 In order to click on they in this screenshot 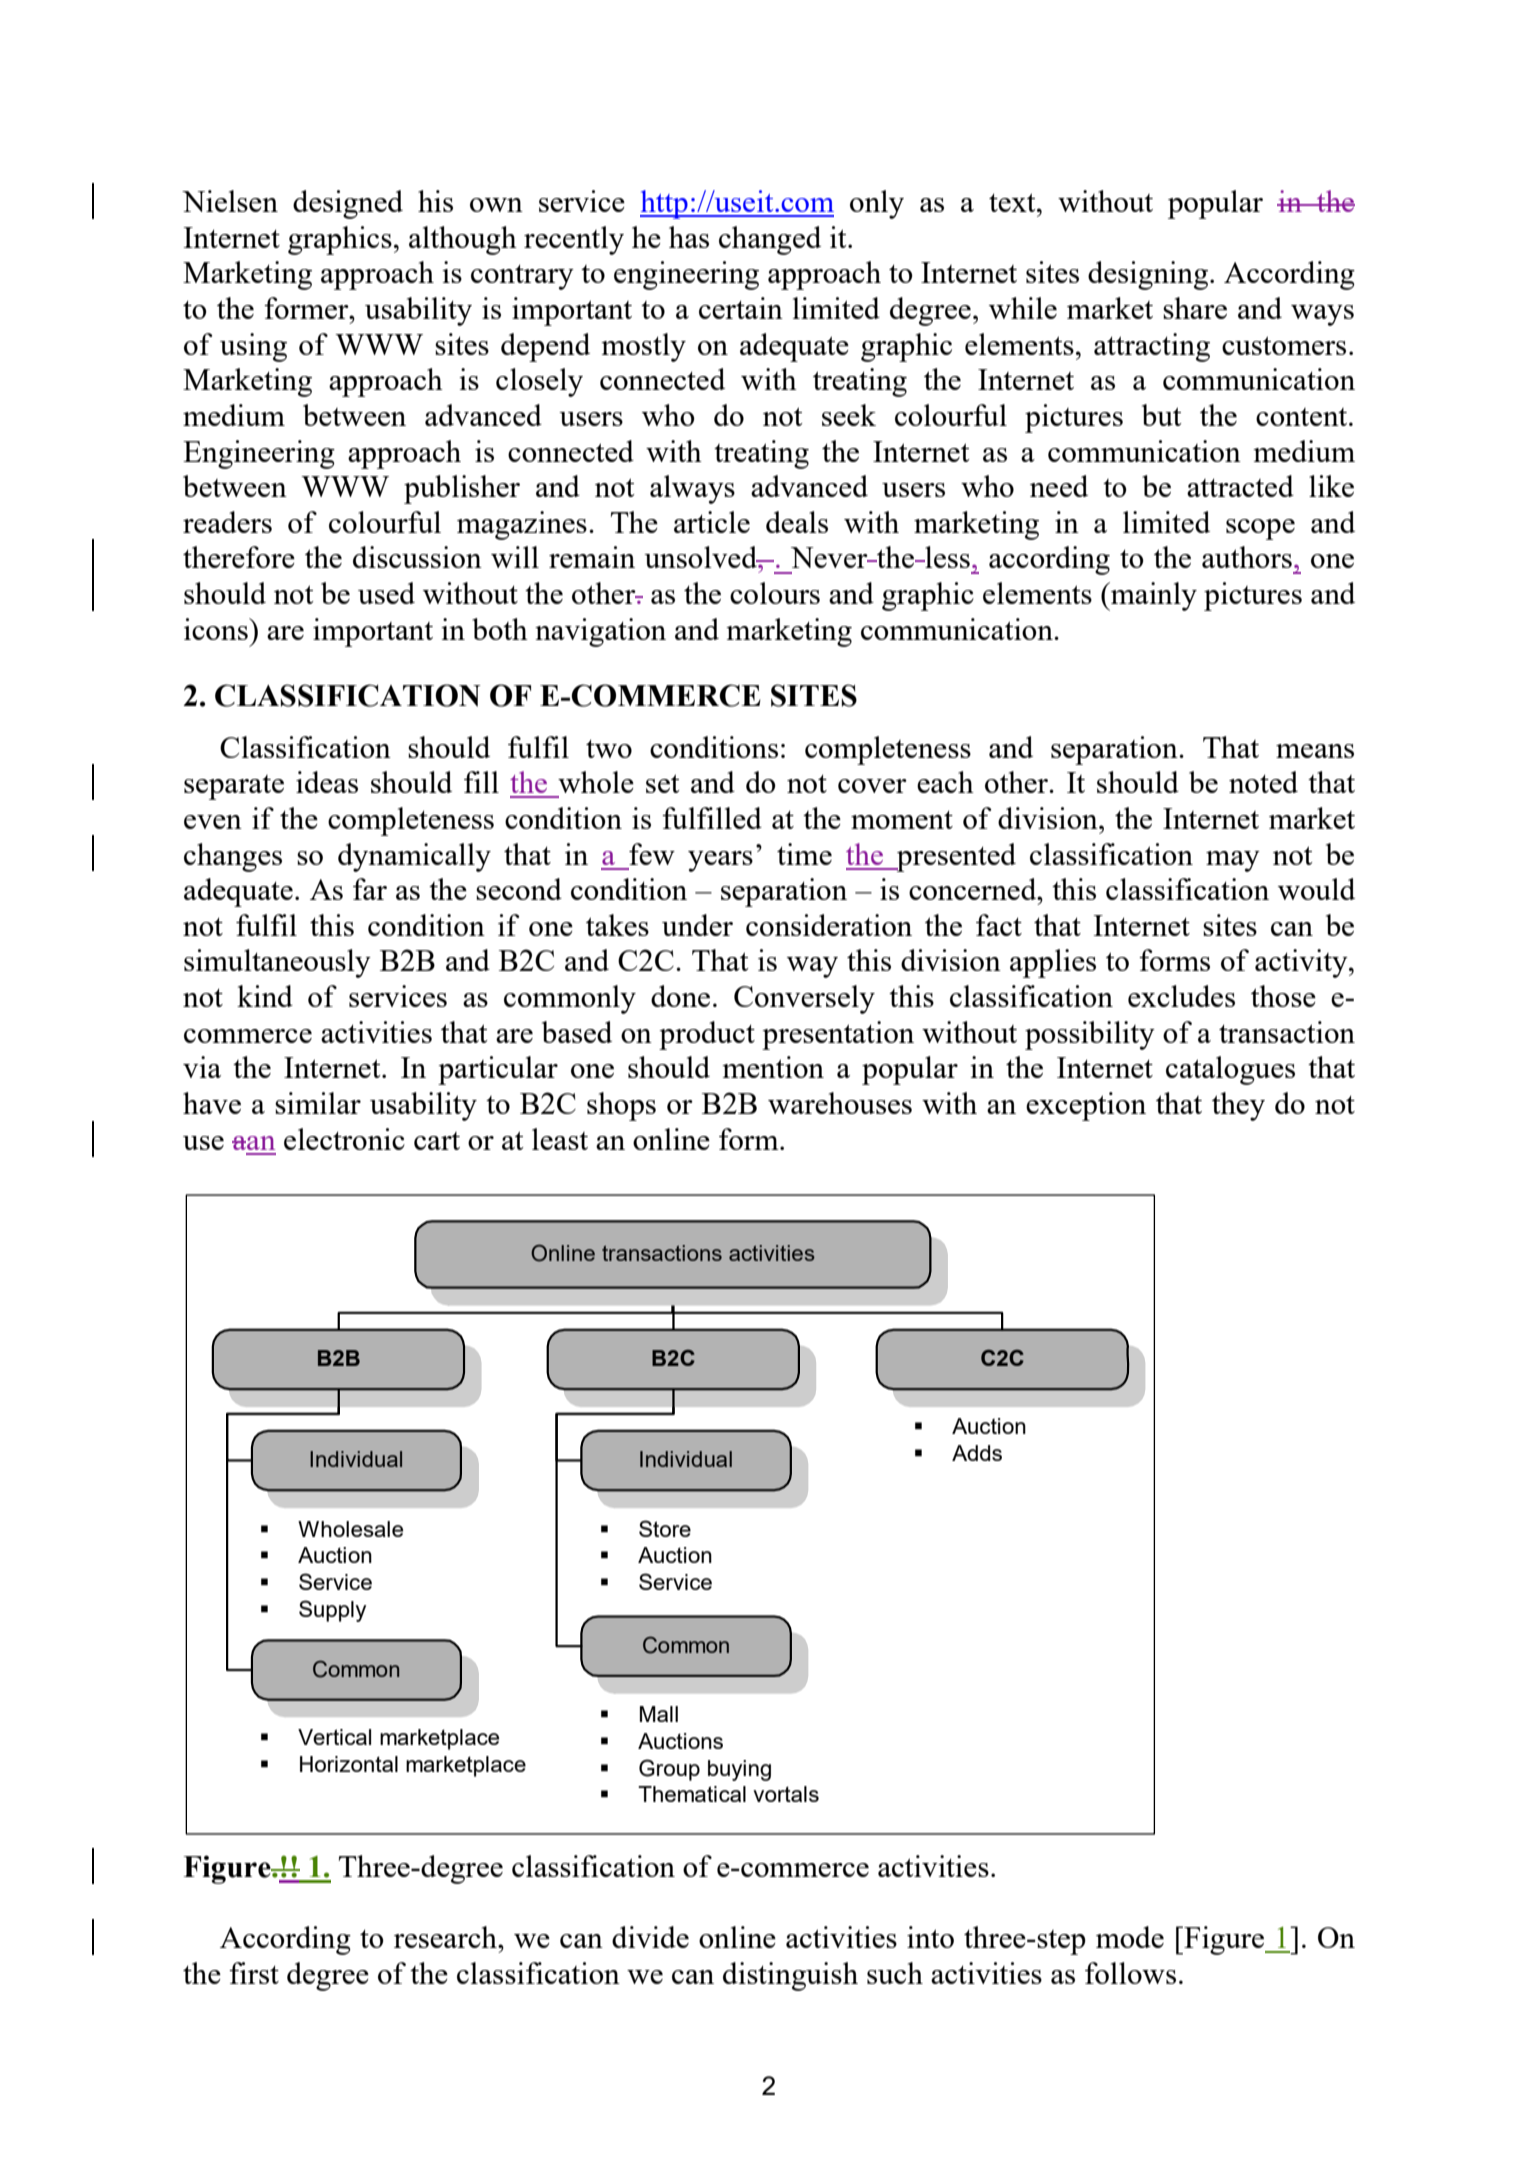, I will do `click(1238, 1106)`.
